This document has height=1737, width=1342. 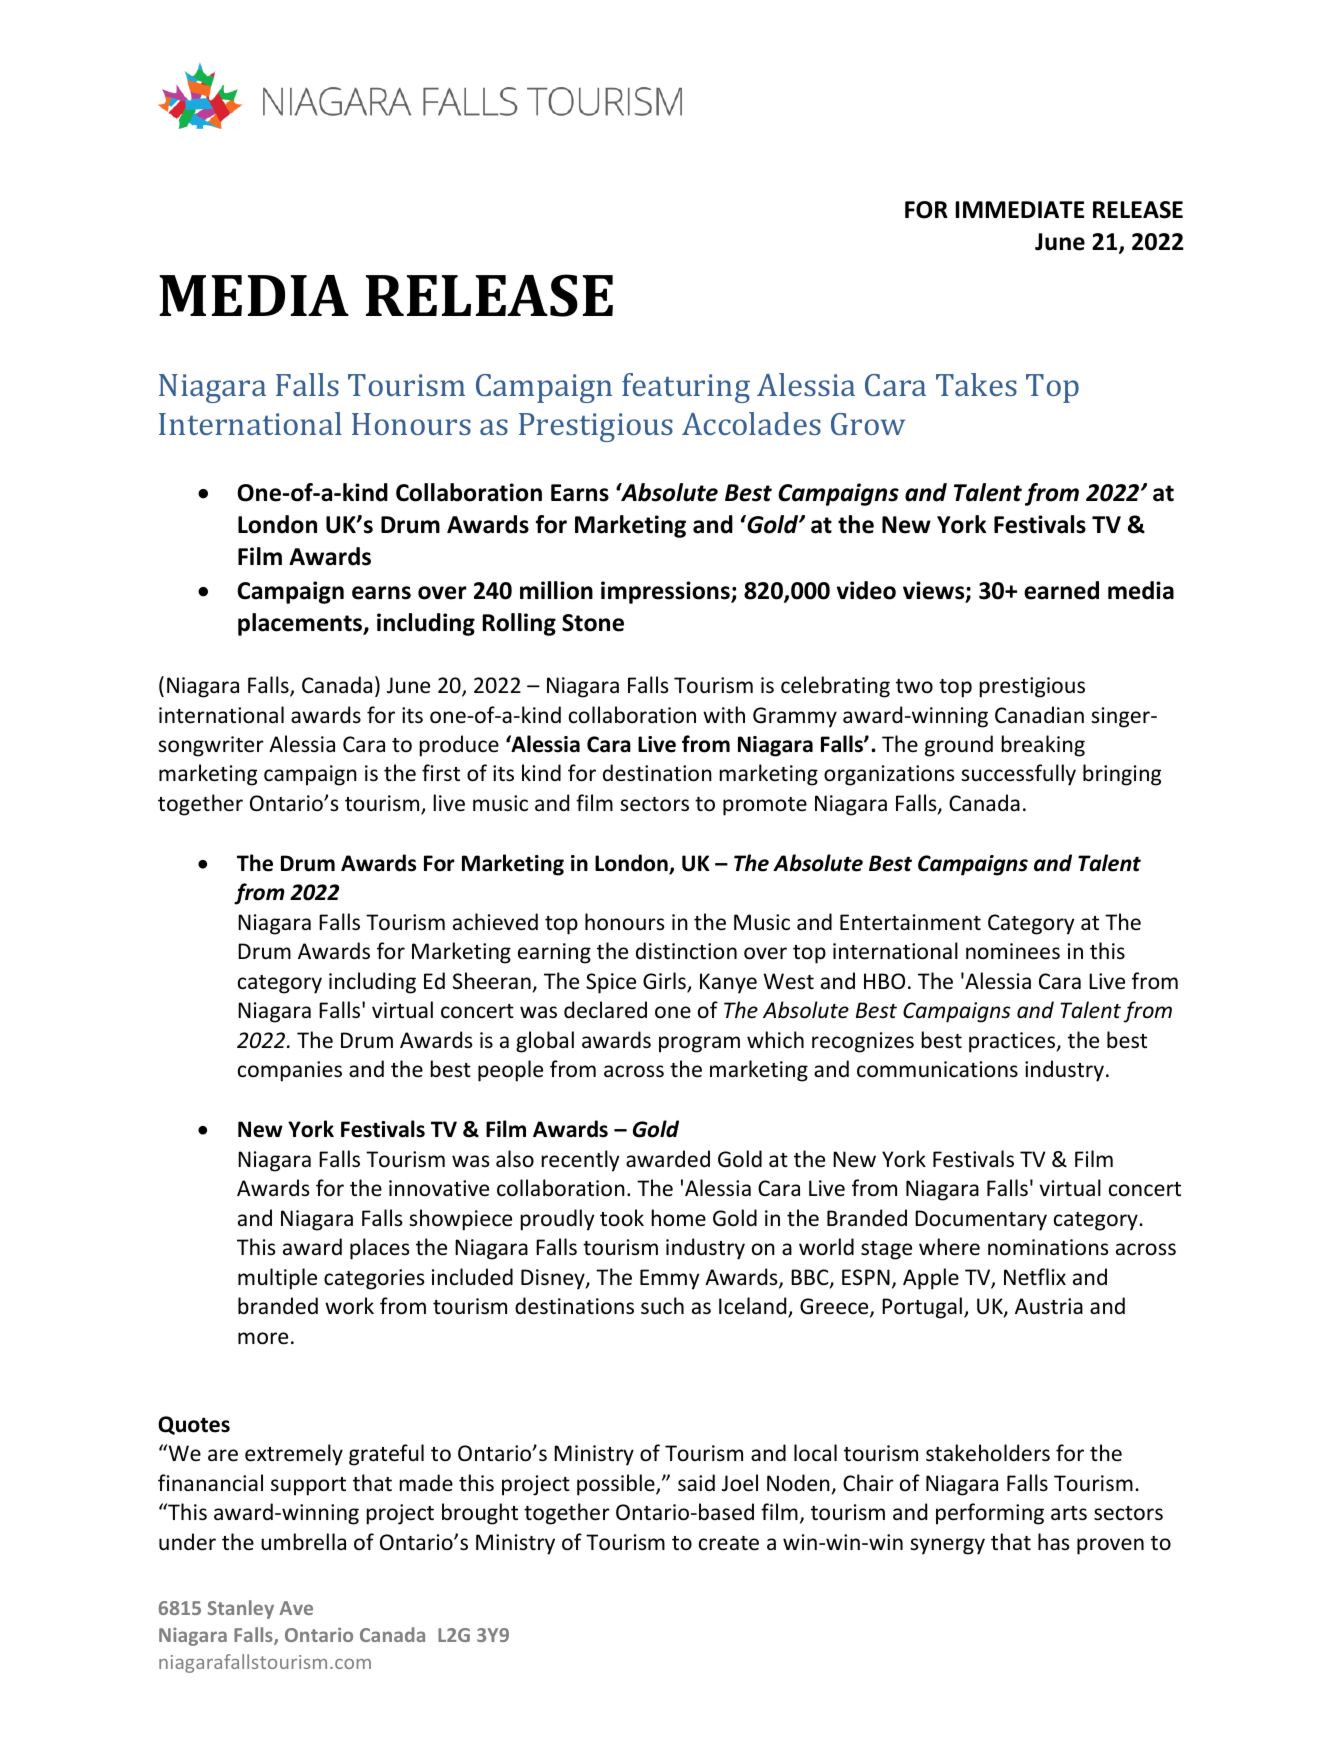 What do you see at coordinates (976, 384) in the document?
I see `Takes` at bounding box center [976, 384].
